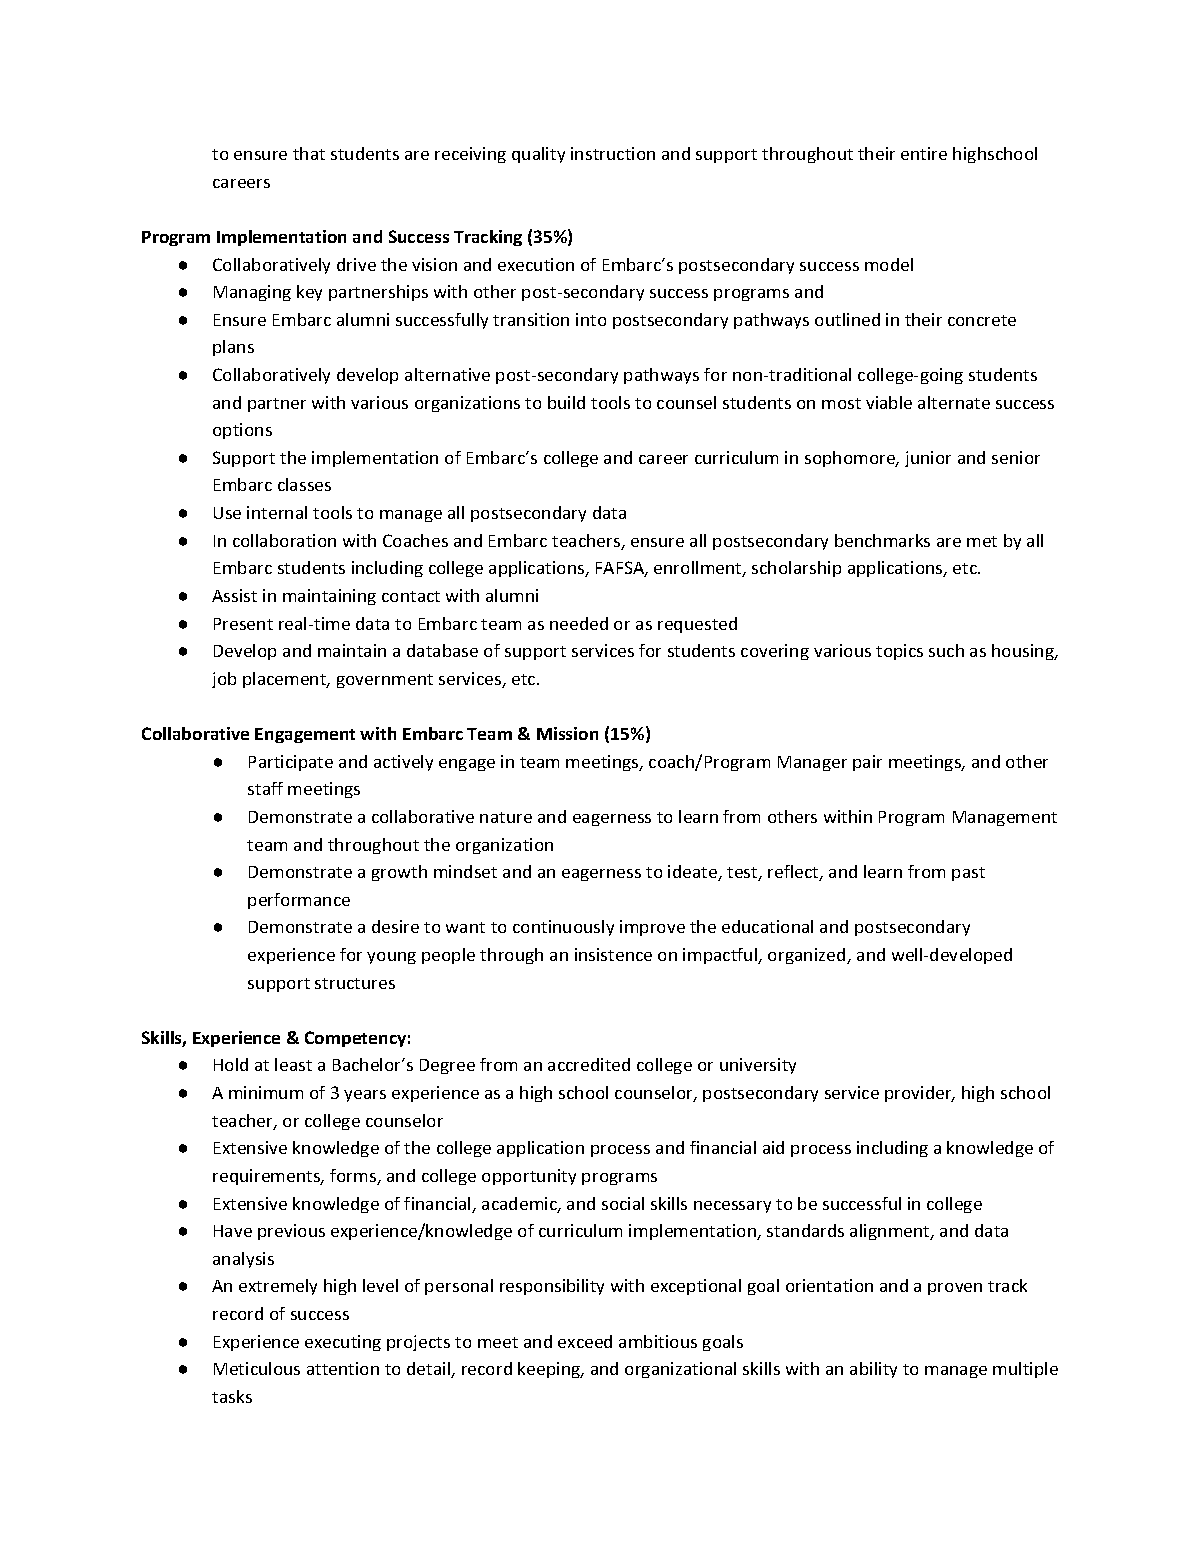 This page has width=1204, height=1558. What do you see at coordinates (293, 1064) in the page?
I see `least` at bounding box center [293, 1064].
